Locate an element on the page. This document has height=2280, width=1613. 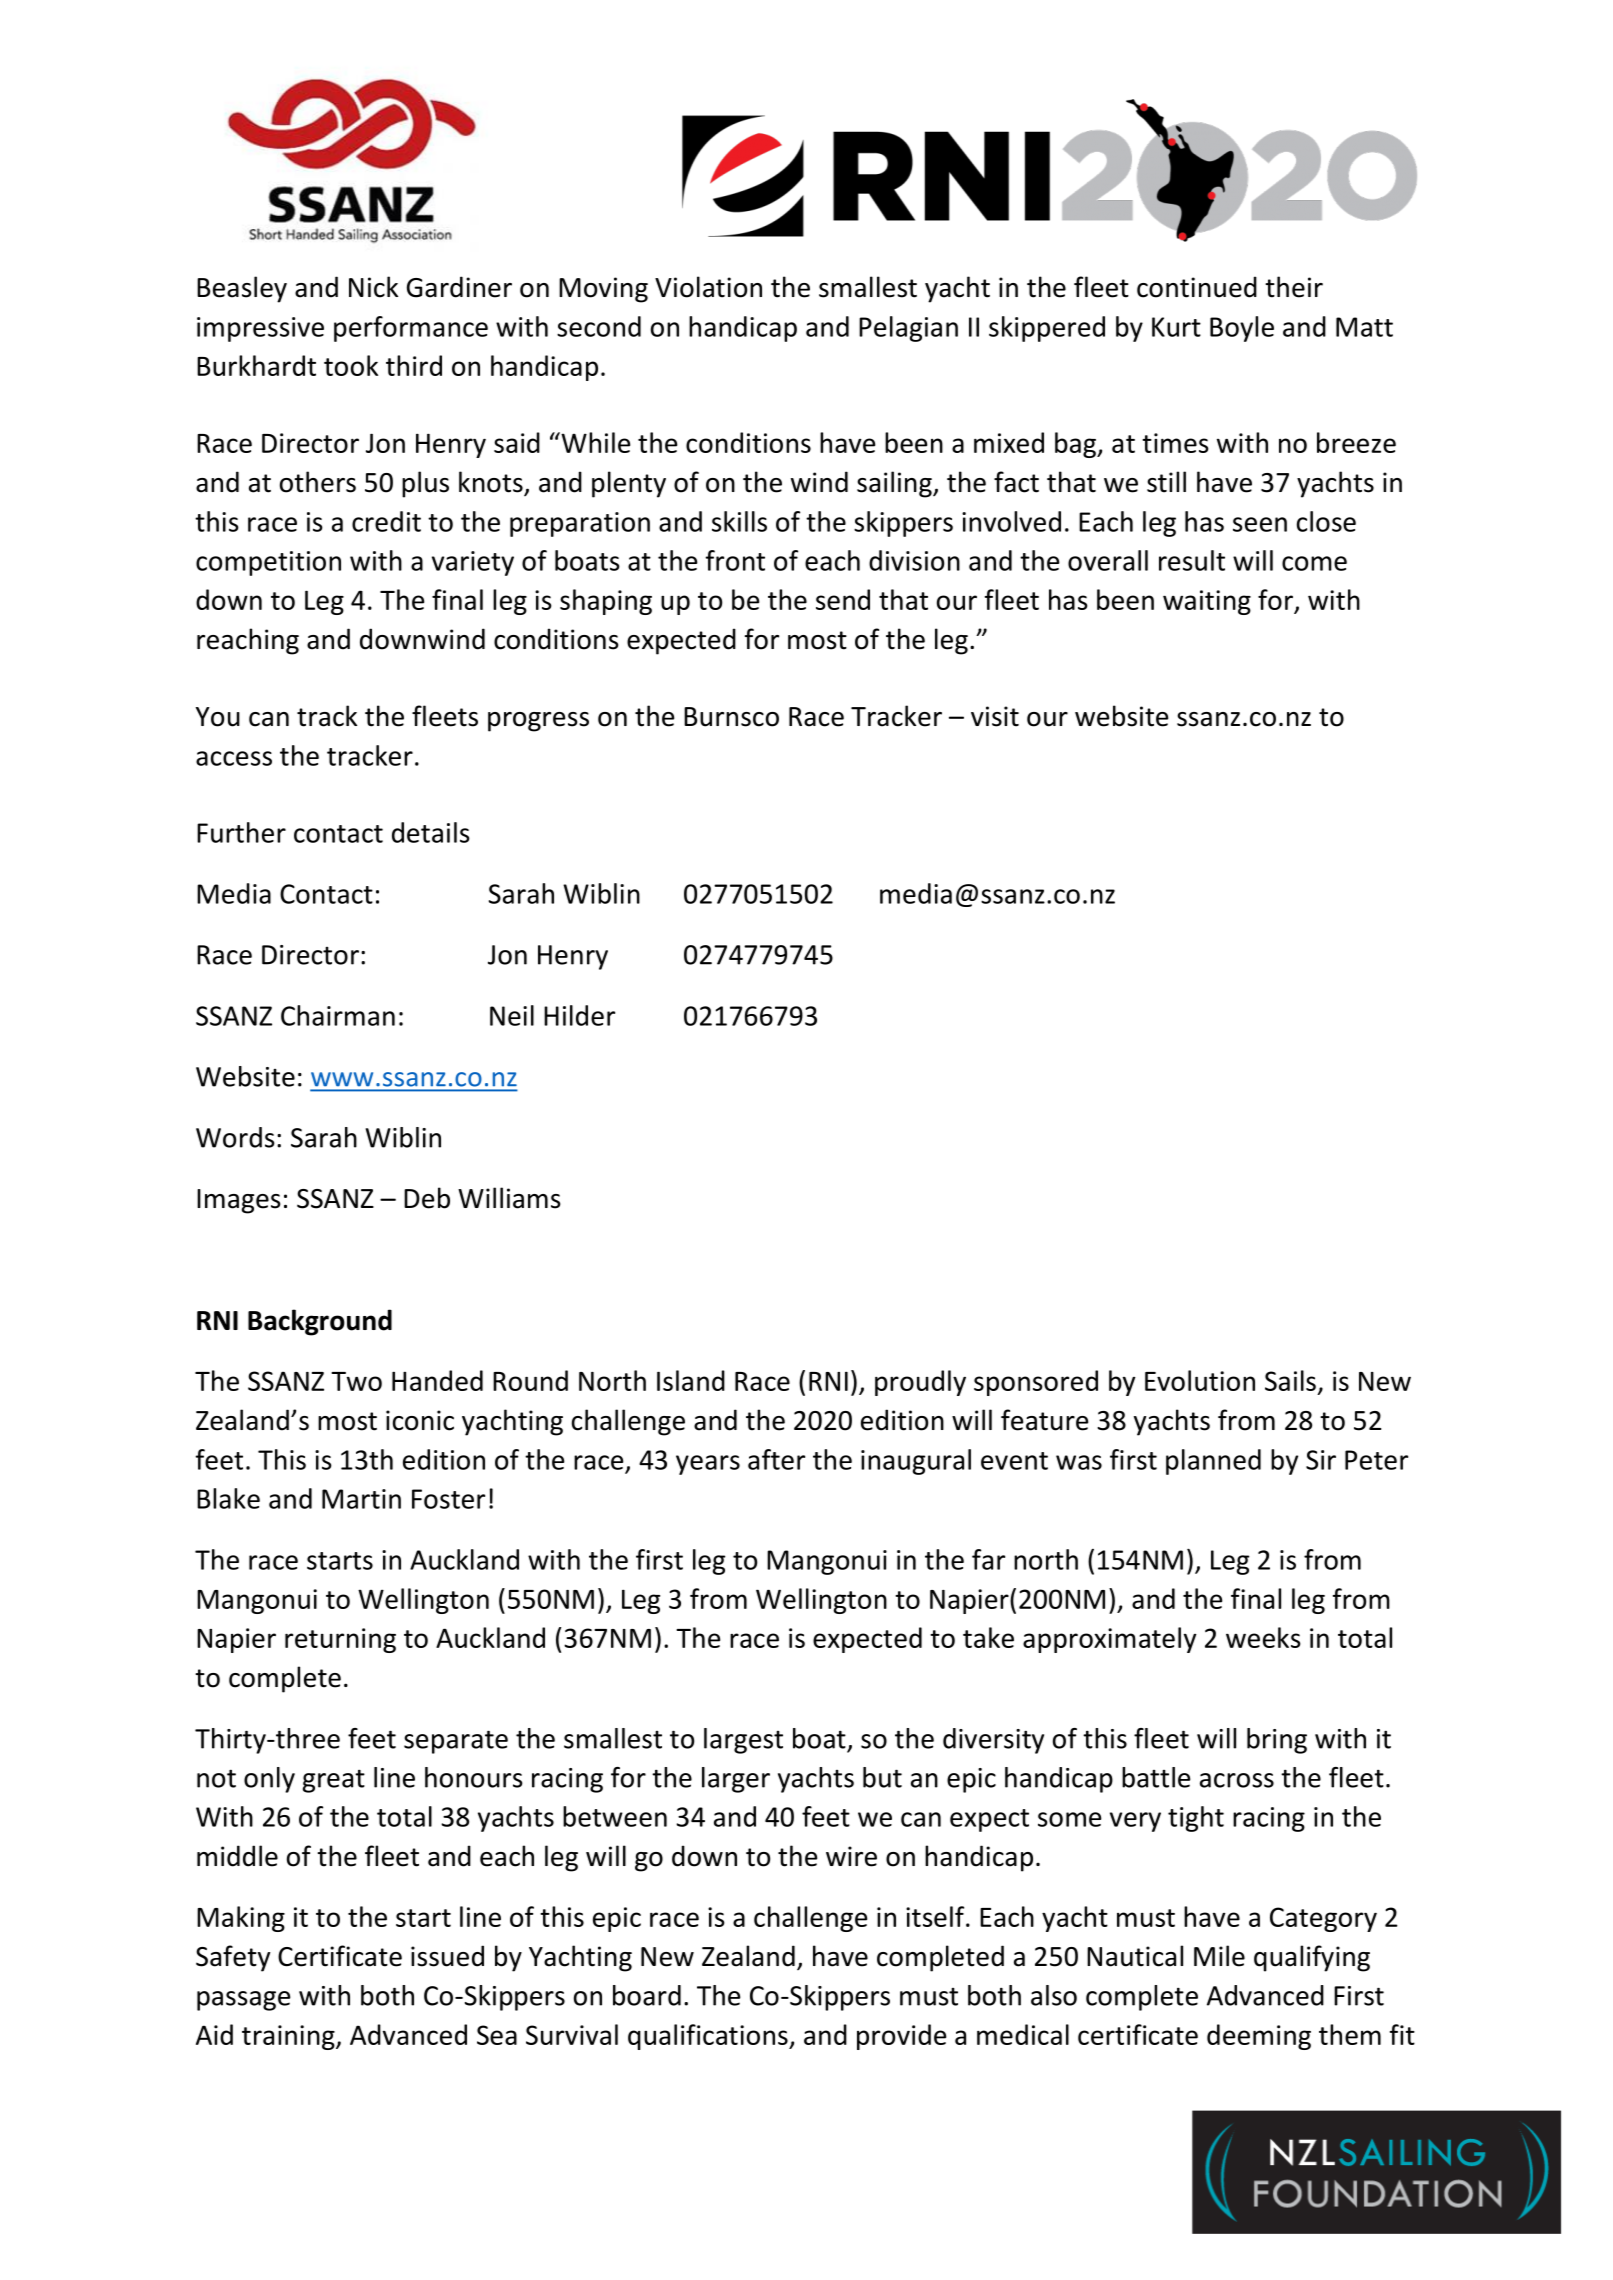
Violation is located at coordinates (708, 287).
